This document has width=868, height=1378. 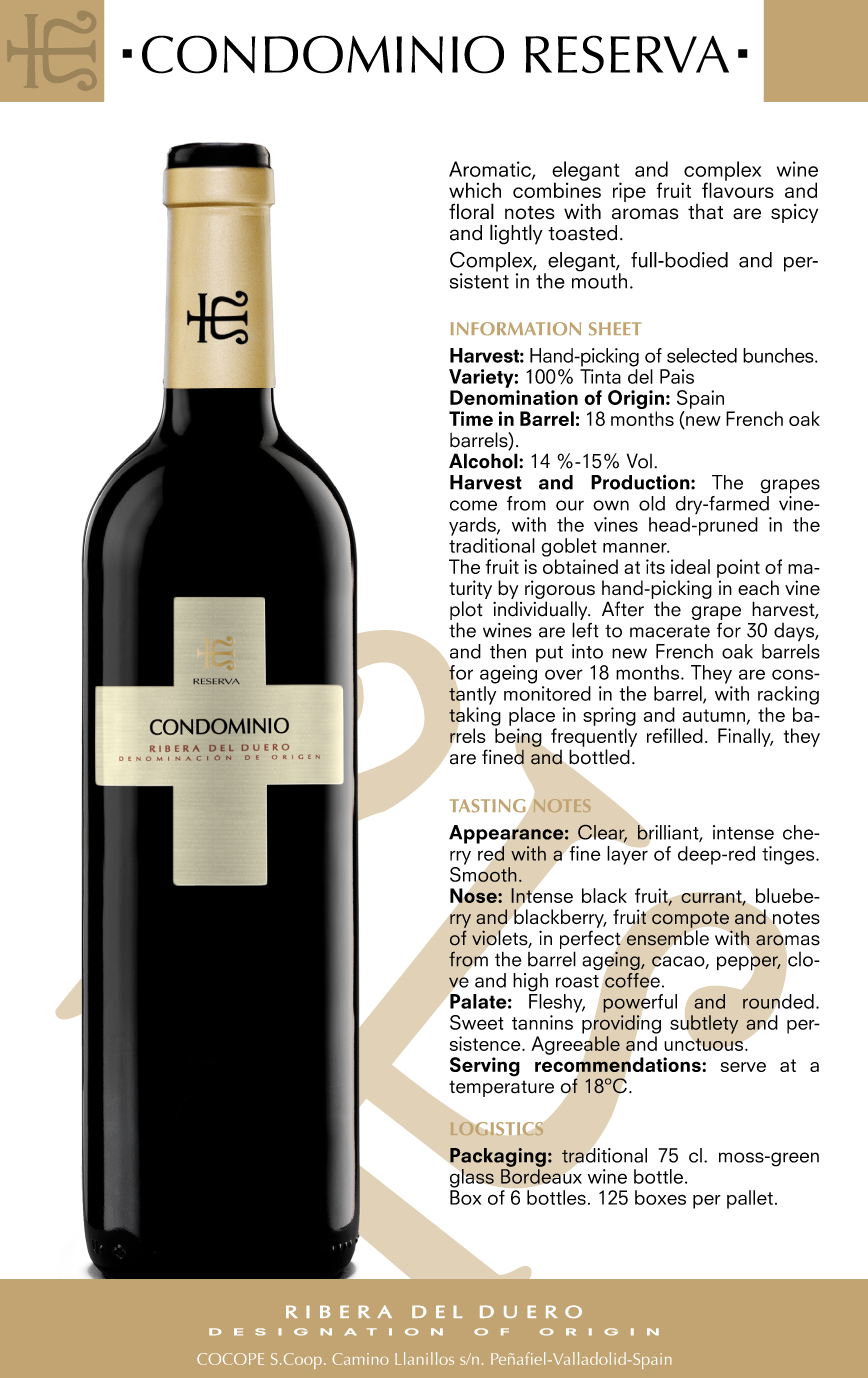 What do you see at coordinates (587, 651) in the document?
I see `into` at bounding box center [587, 651].
